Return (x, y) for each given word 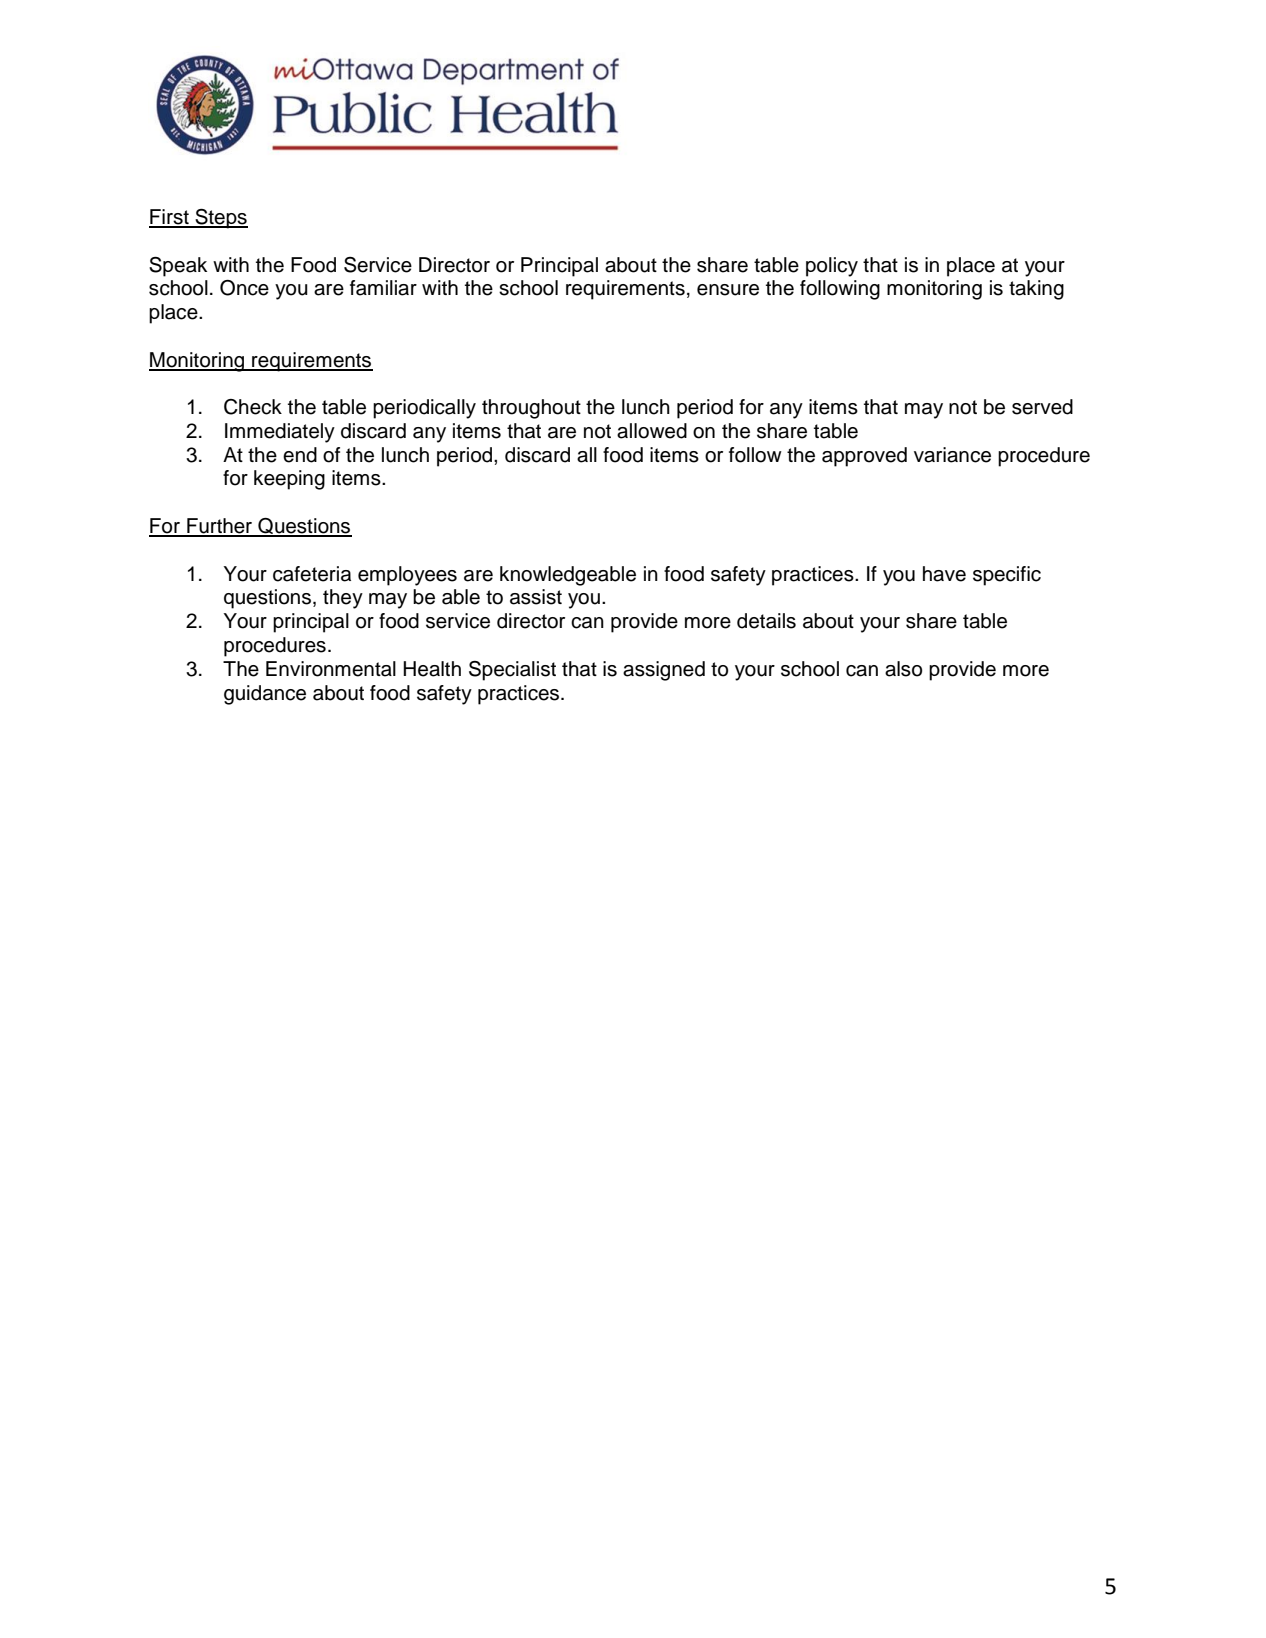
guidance (265, 695)
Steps (220, 219)
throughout (531, 409)
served (1042, 407)
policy (832, 267)
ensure (728, 290)
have (944, 574)
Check (253, 407)
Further (220, 527)
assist (536, 597)
